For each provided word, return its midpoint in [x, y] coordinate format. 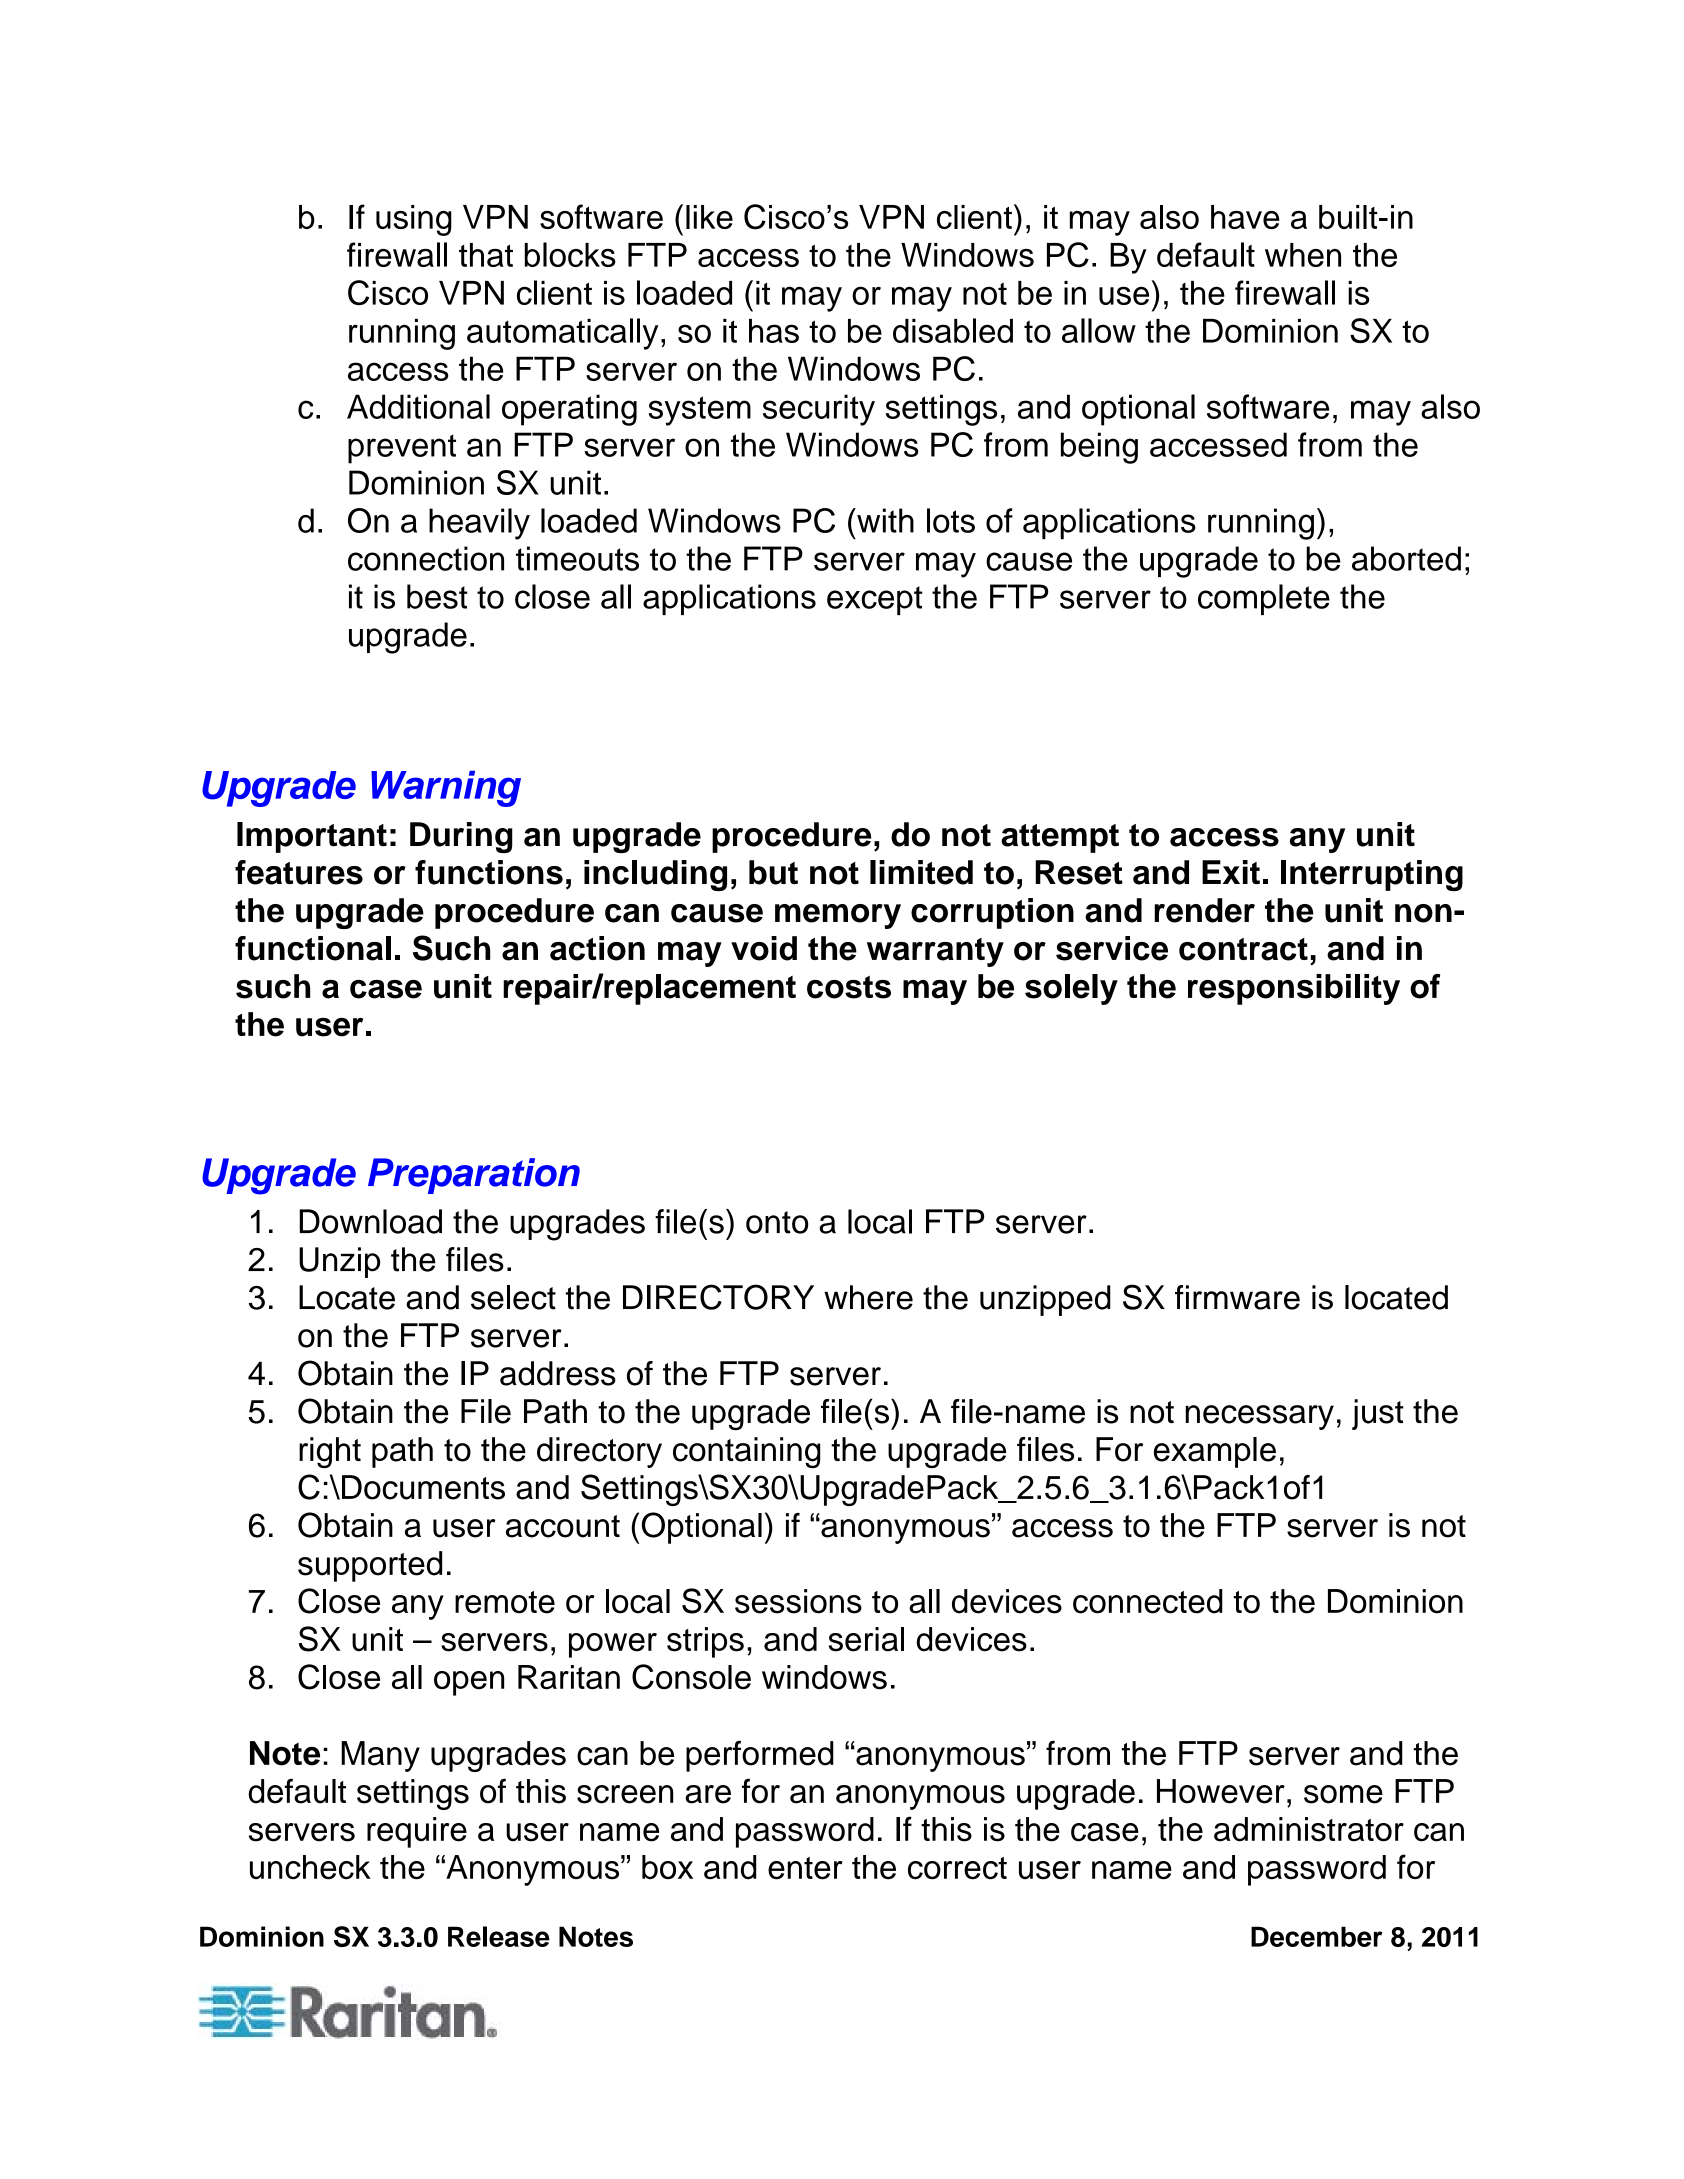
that [486, 255]
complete [1264, 599]
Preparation [474, 1176]
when [1303, 255]
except [875, 600]
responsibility [1294, 989]
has [774, 331]
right [330, 1452]
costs [849, 987]
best [437, 596]
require [417, 1832]
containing [747, 1452]
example [1215, 1452]
